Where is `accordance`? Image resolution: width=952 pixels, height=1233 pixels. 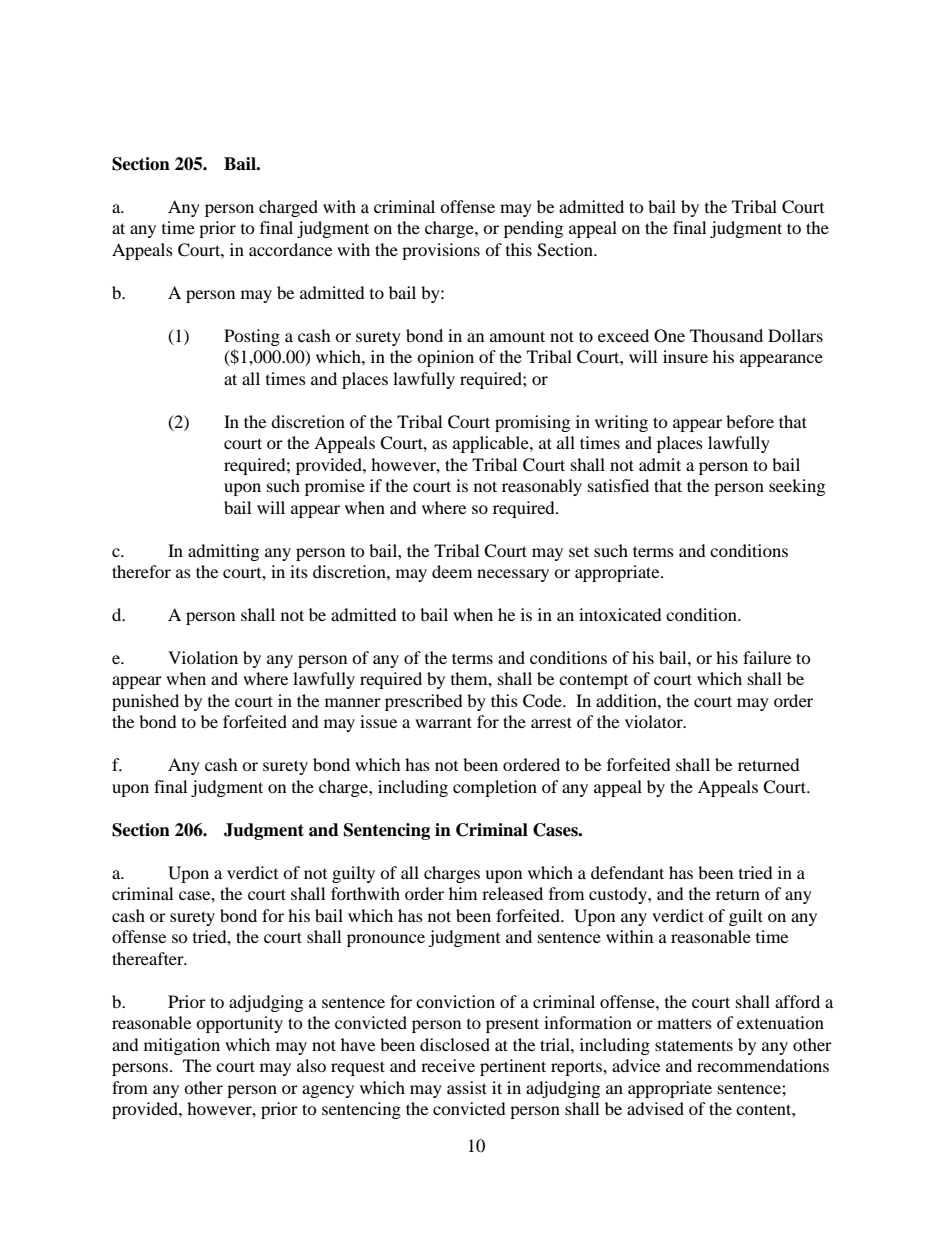 accordance is located at coordinates (290, 249).
